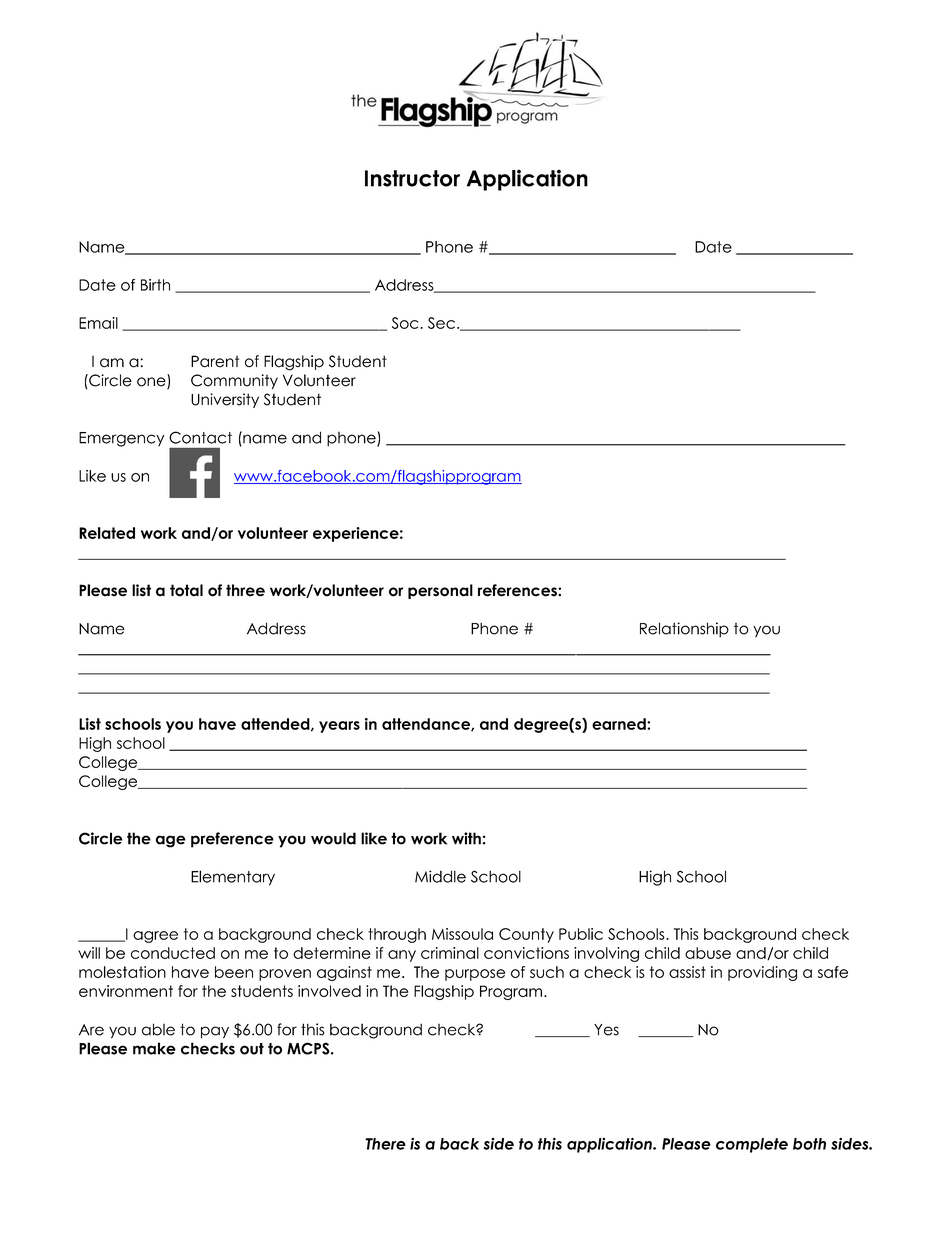  Describe the element at coordinates (405, 323) in the screenshot. I see `Soc` at that location.
